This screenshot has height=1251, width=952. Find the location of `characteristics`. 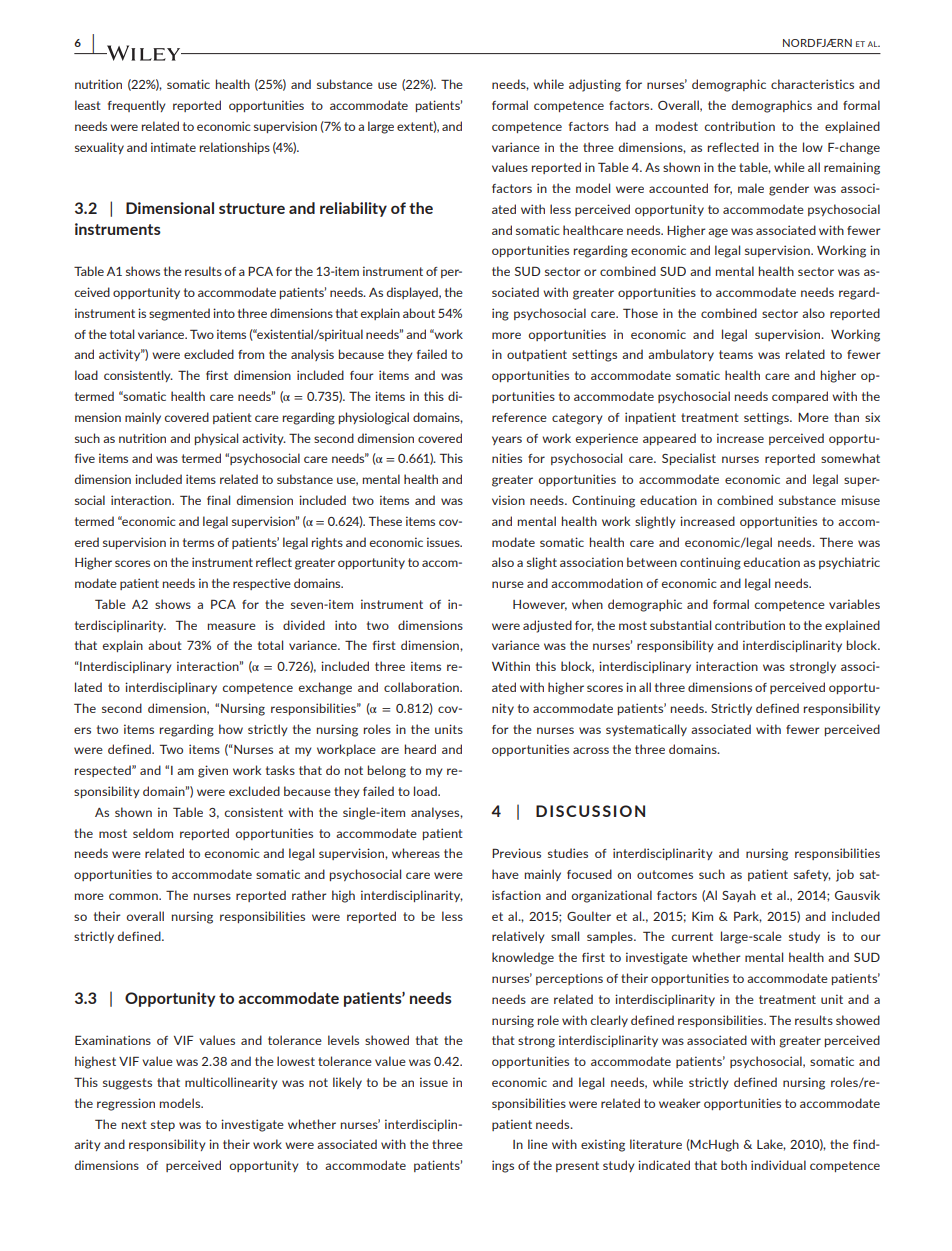

characteristics is located at coordinates (812, 84).
